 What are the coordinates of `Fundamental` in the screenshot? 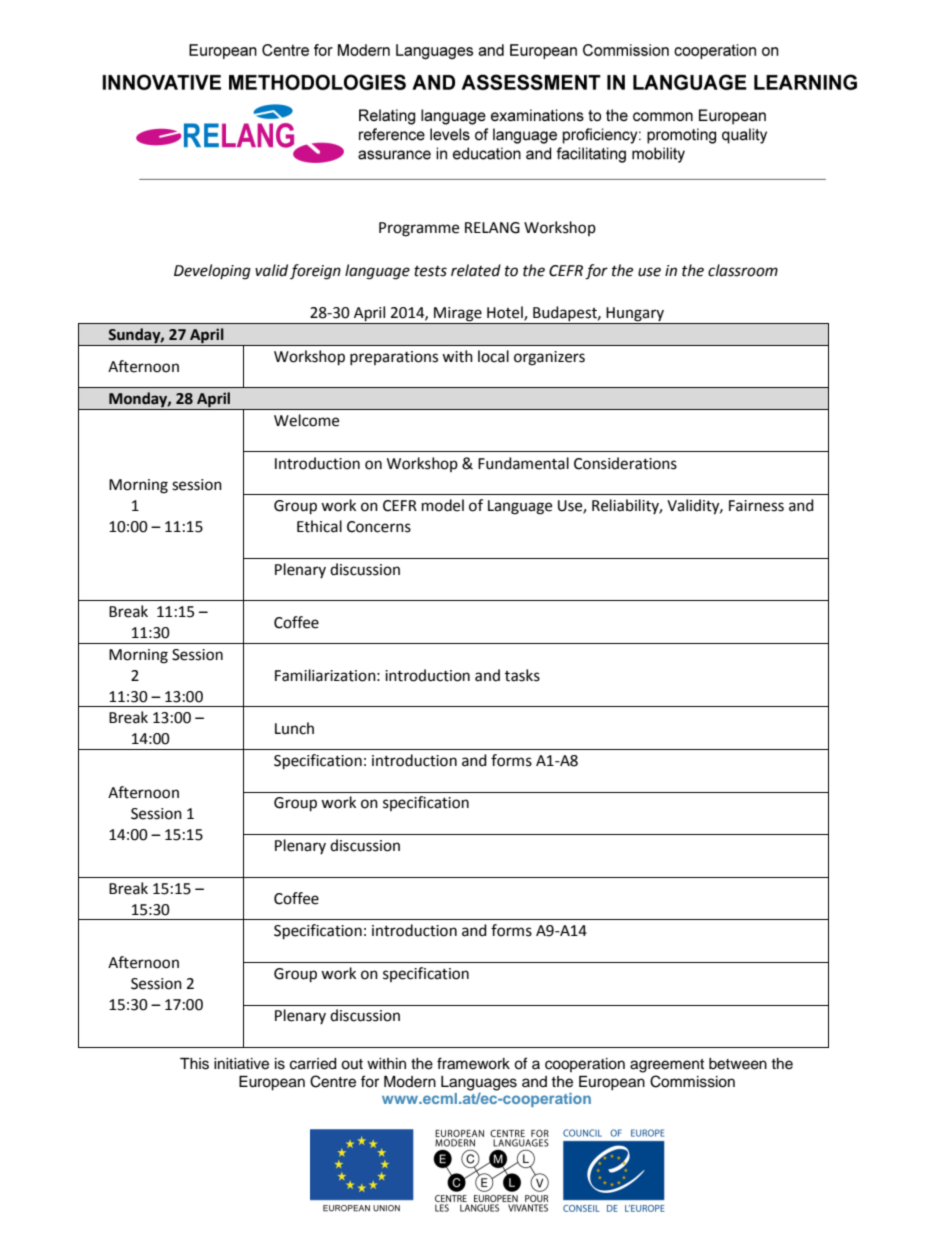 It's located at (523, 463).
